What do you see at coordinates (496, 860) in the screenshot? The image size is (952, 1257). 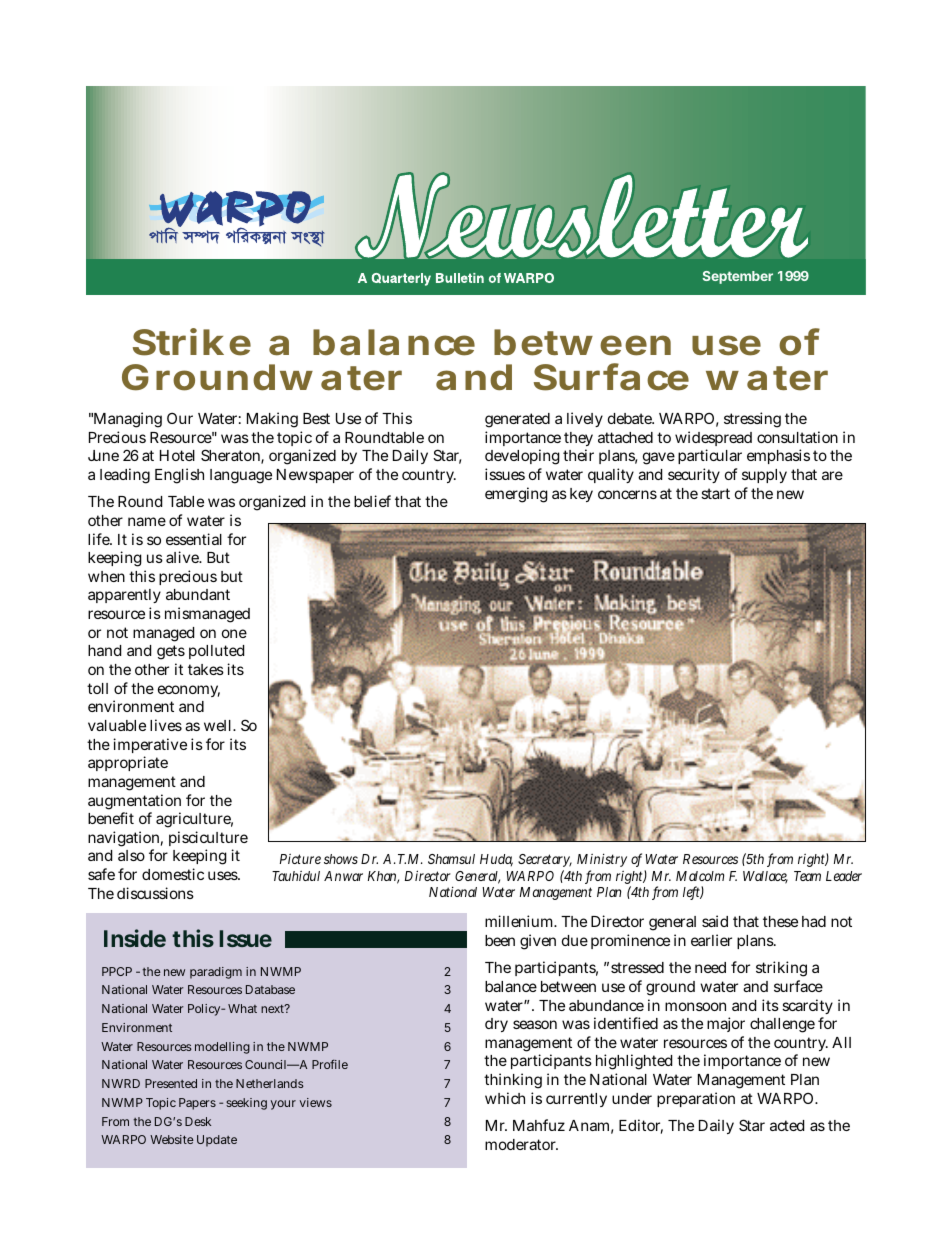 I see `Huda` at bounding box center [496, 860].
